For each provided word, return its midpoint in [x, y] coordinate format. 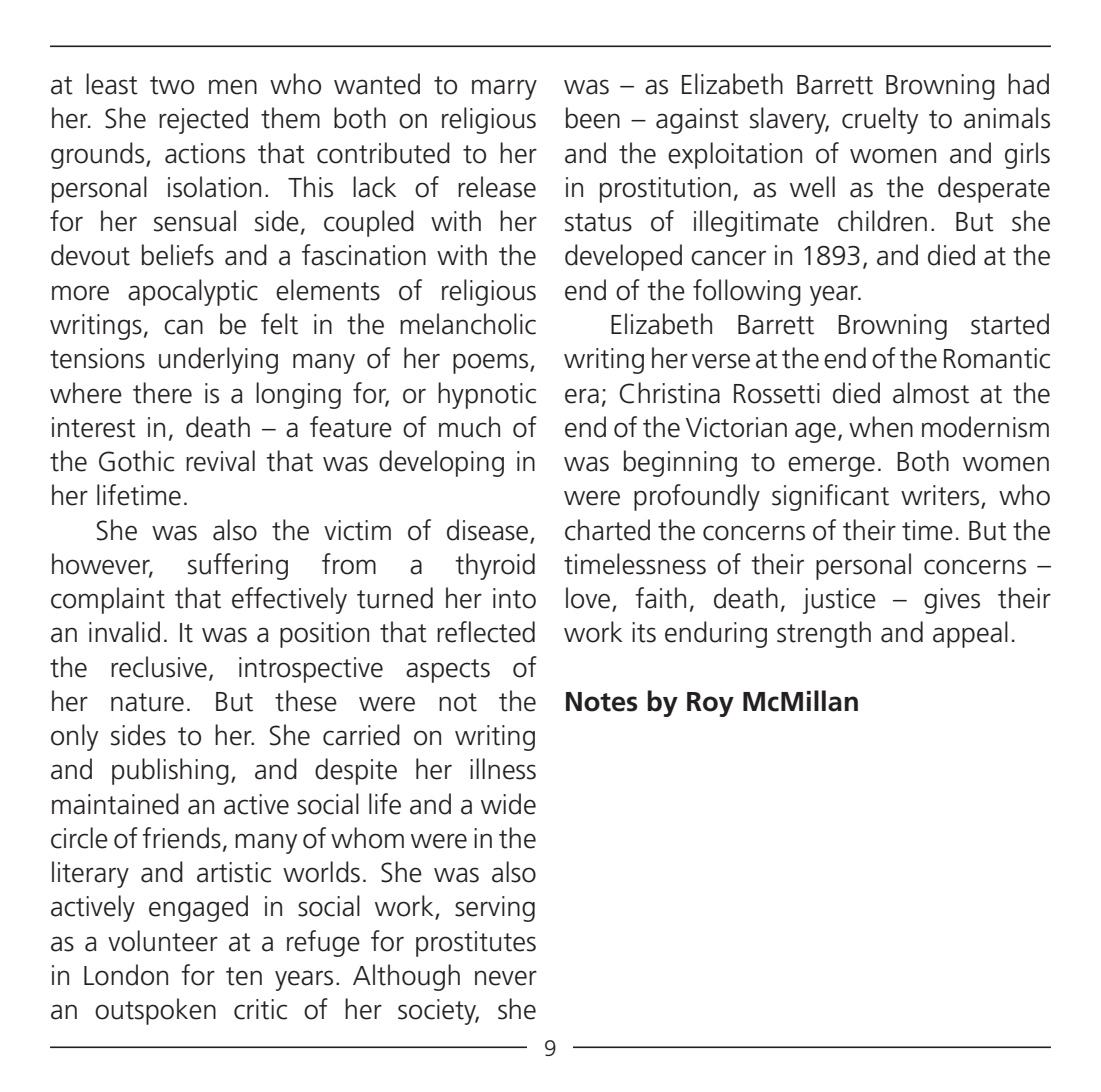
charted [607, 530]
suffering [238, 566]
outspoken [155, 1011]
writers [941, 496]
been [593, 118]
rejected [203, 120]
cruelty [880, 120]
